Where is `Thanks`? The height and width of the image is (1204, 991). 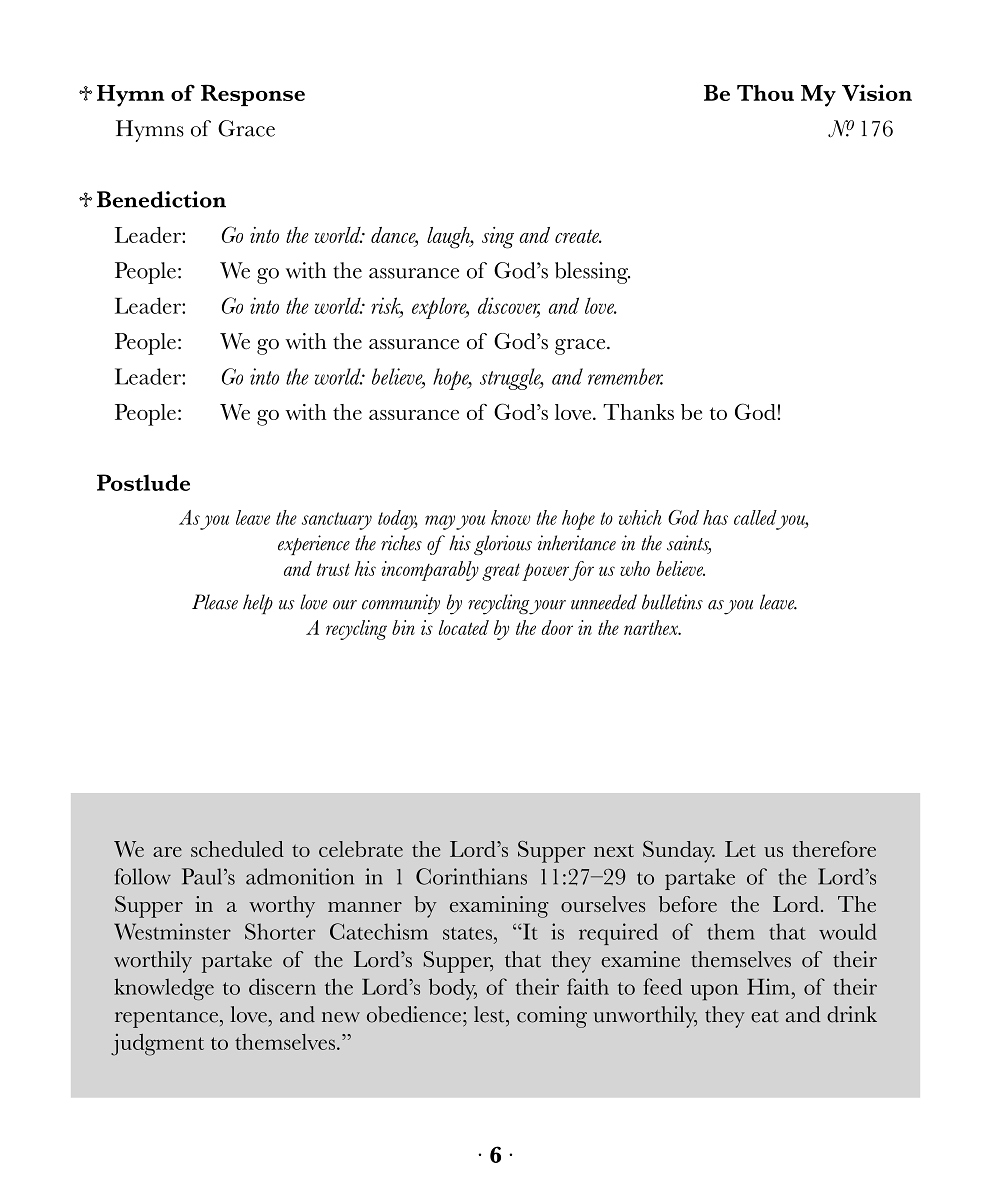 Thanks is located at coordinates (638, 412).
